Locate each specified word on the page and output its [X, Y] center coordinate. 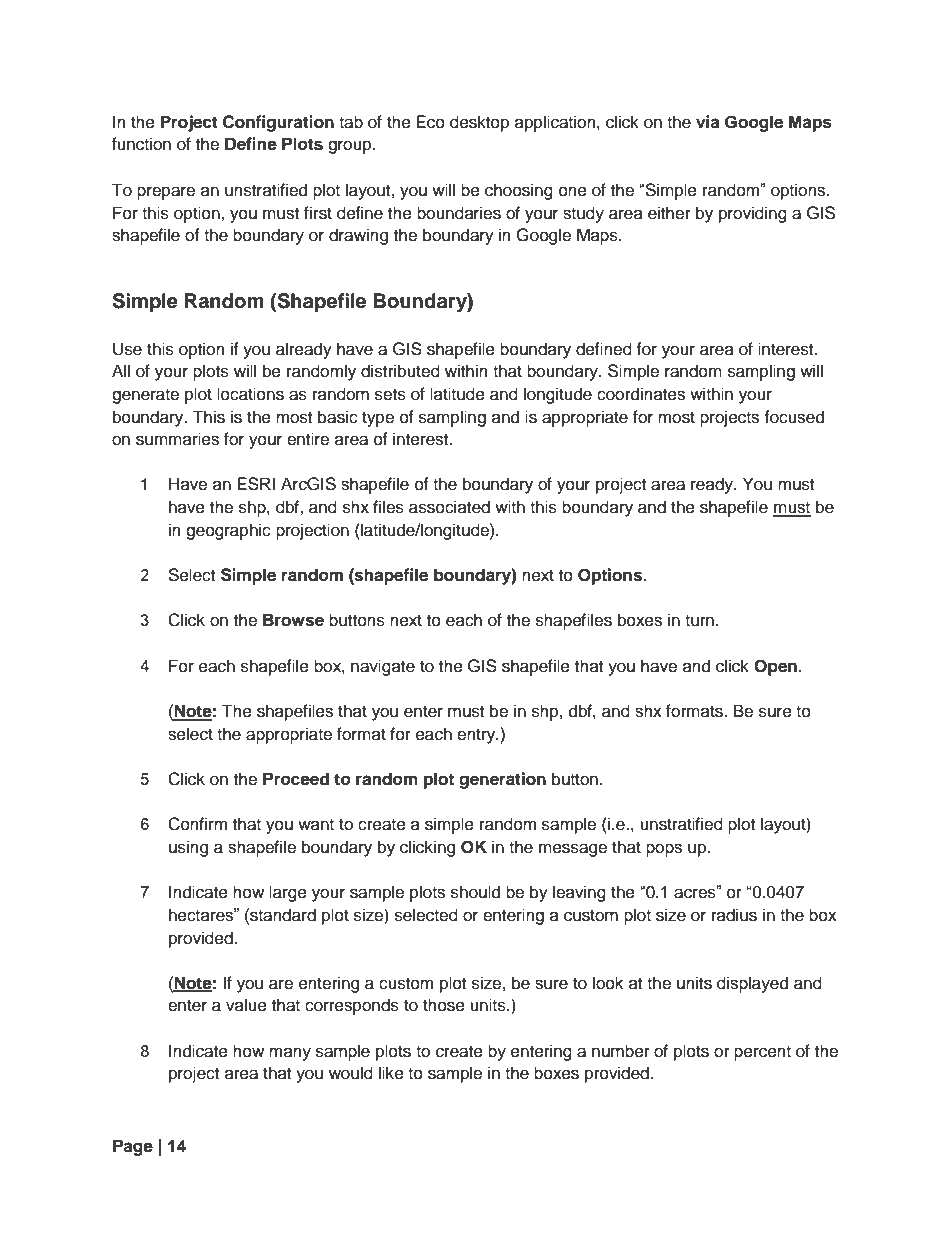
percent [762, 1053]
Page [133, 1147]
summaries [177, 439]
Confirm [197, 824]
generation [502, 780]
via [708, 122]
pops [664, 850]
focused [794, 417]
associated [449, 507]
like [391, 1073]
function [141, 144]
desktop [479, 123]
